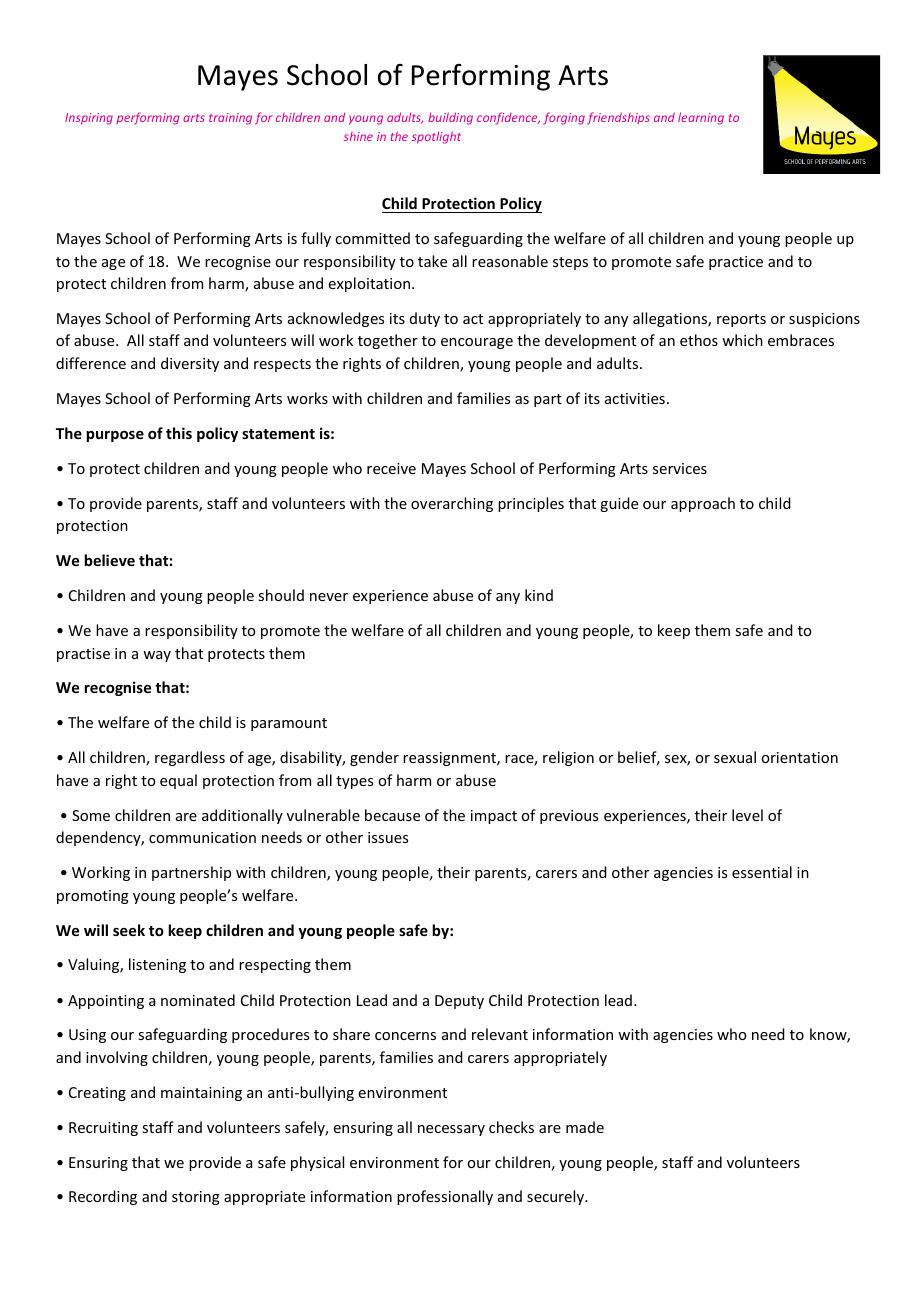  What do you see at coordinates (202, 837) in the screenshot?
I see `communication` at bounding box center [202, 837].
